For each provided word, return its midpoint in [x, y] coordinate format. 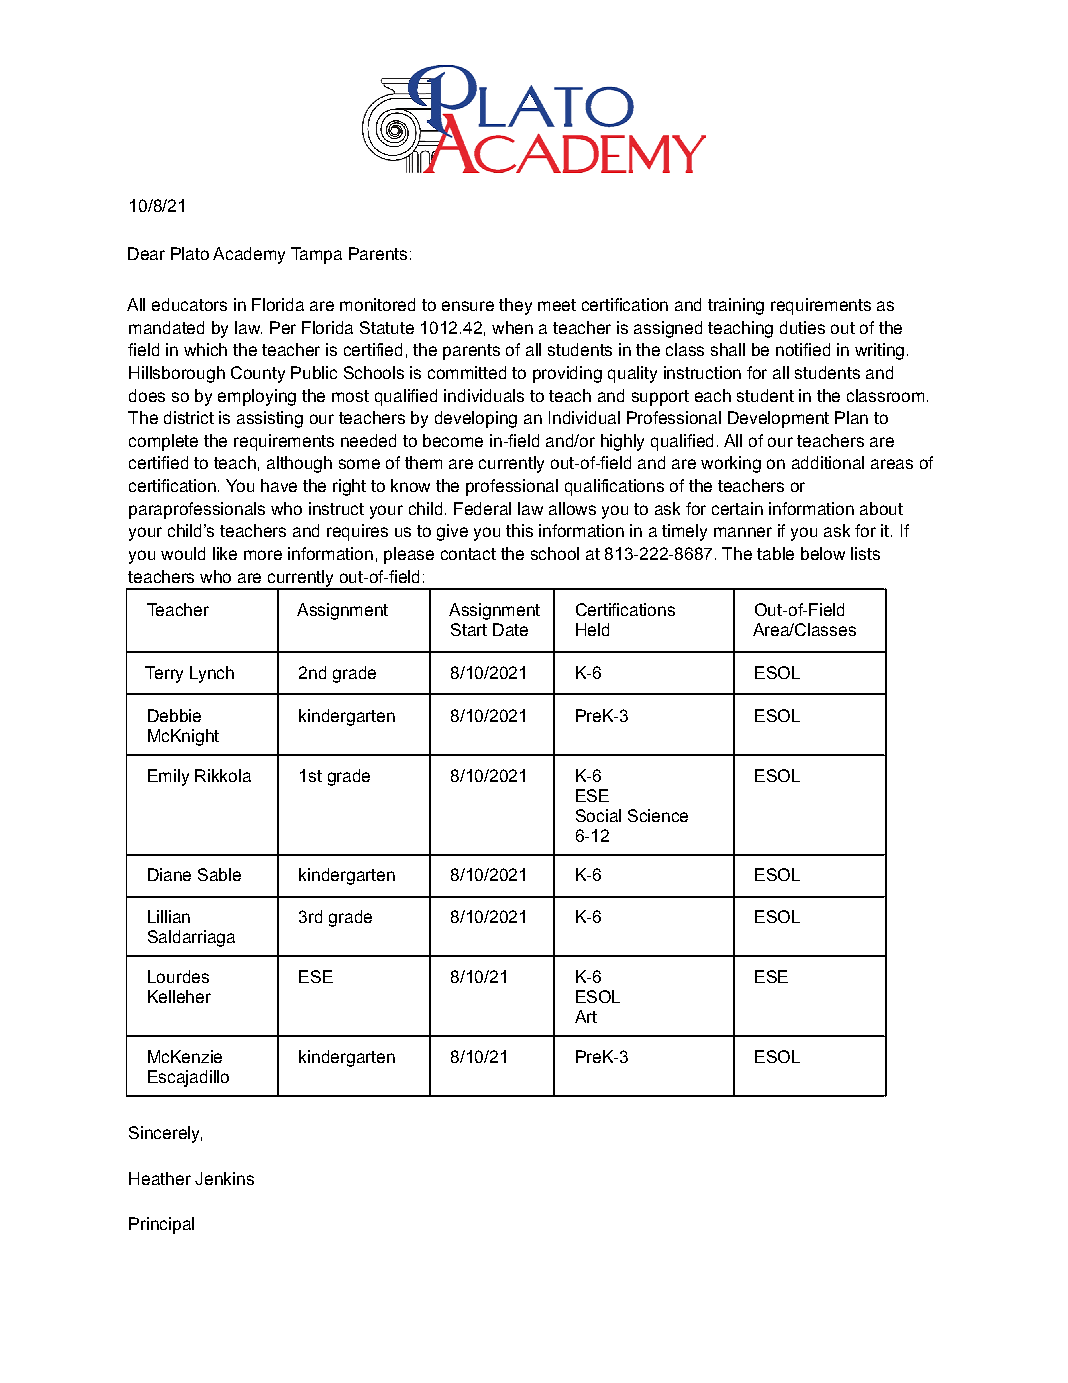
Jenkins [224, 1178]
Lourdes [178, 976]
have [279, 485]
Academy [249, 255]
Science [658, 815]
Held [592, 629]
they [515, 306]
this [519, 530]
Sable [219, 874]
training [736, 306]
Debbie [174, 715]
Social [598, 815]
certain [737, 508]
